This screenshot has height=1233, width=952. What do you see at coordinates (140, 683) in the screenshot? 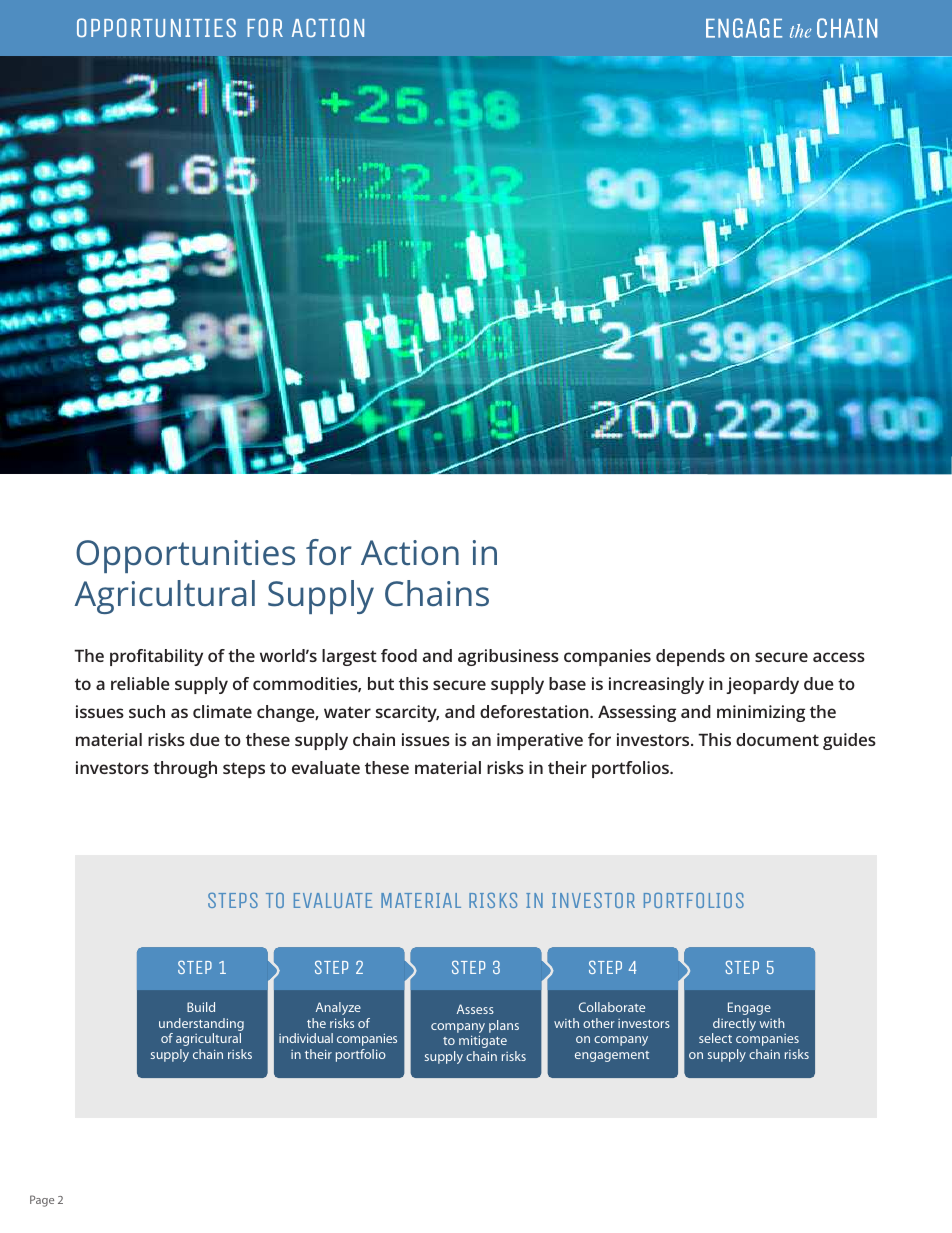
I see `reliable` at bounding box center [140, 683].
